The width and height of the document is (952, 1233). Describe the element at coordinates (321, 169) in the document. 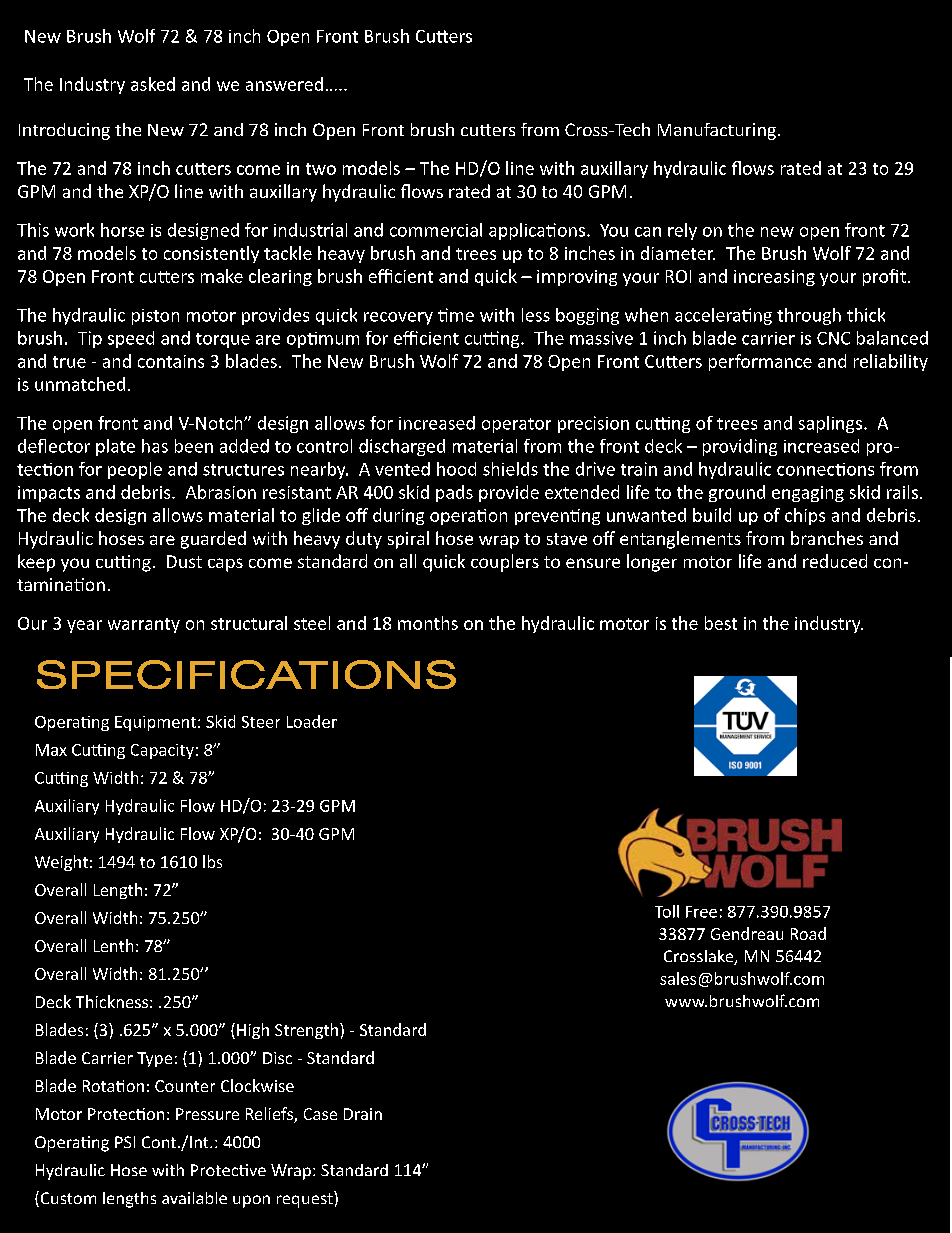

I see `two` at that location.
